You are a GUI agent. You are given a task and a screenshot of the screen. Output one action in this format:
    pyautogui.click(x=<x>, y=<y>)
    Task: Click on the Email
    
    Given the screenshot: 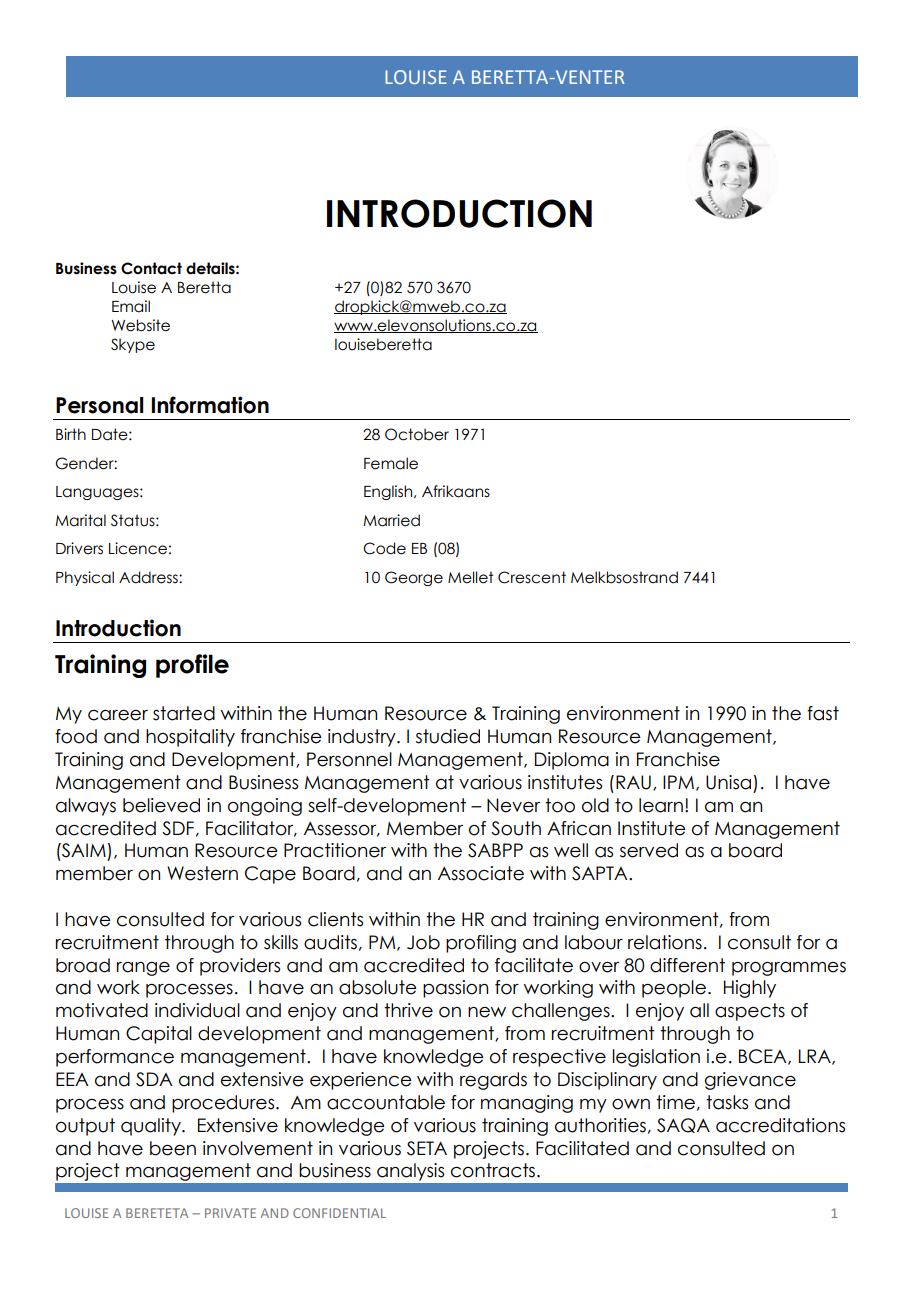 What is the action you would take?
    pyautogui.click(x=131, y=306)
